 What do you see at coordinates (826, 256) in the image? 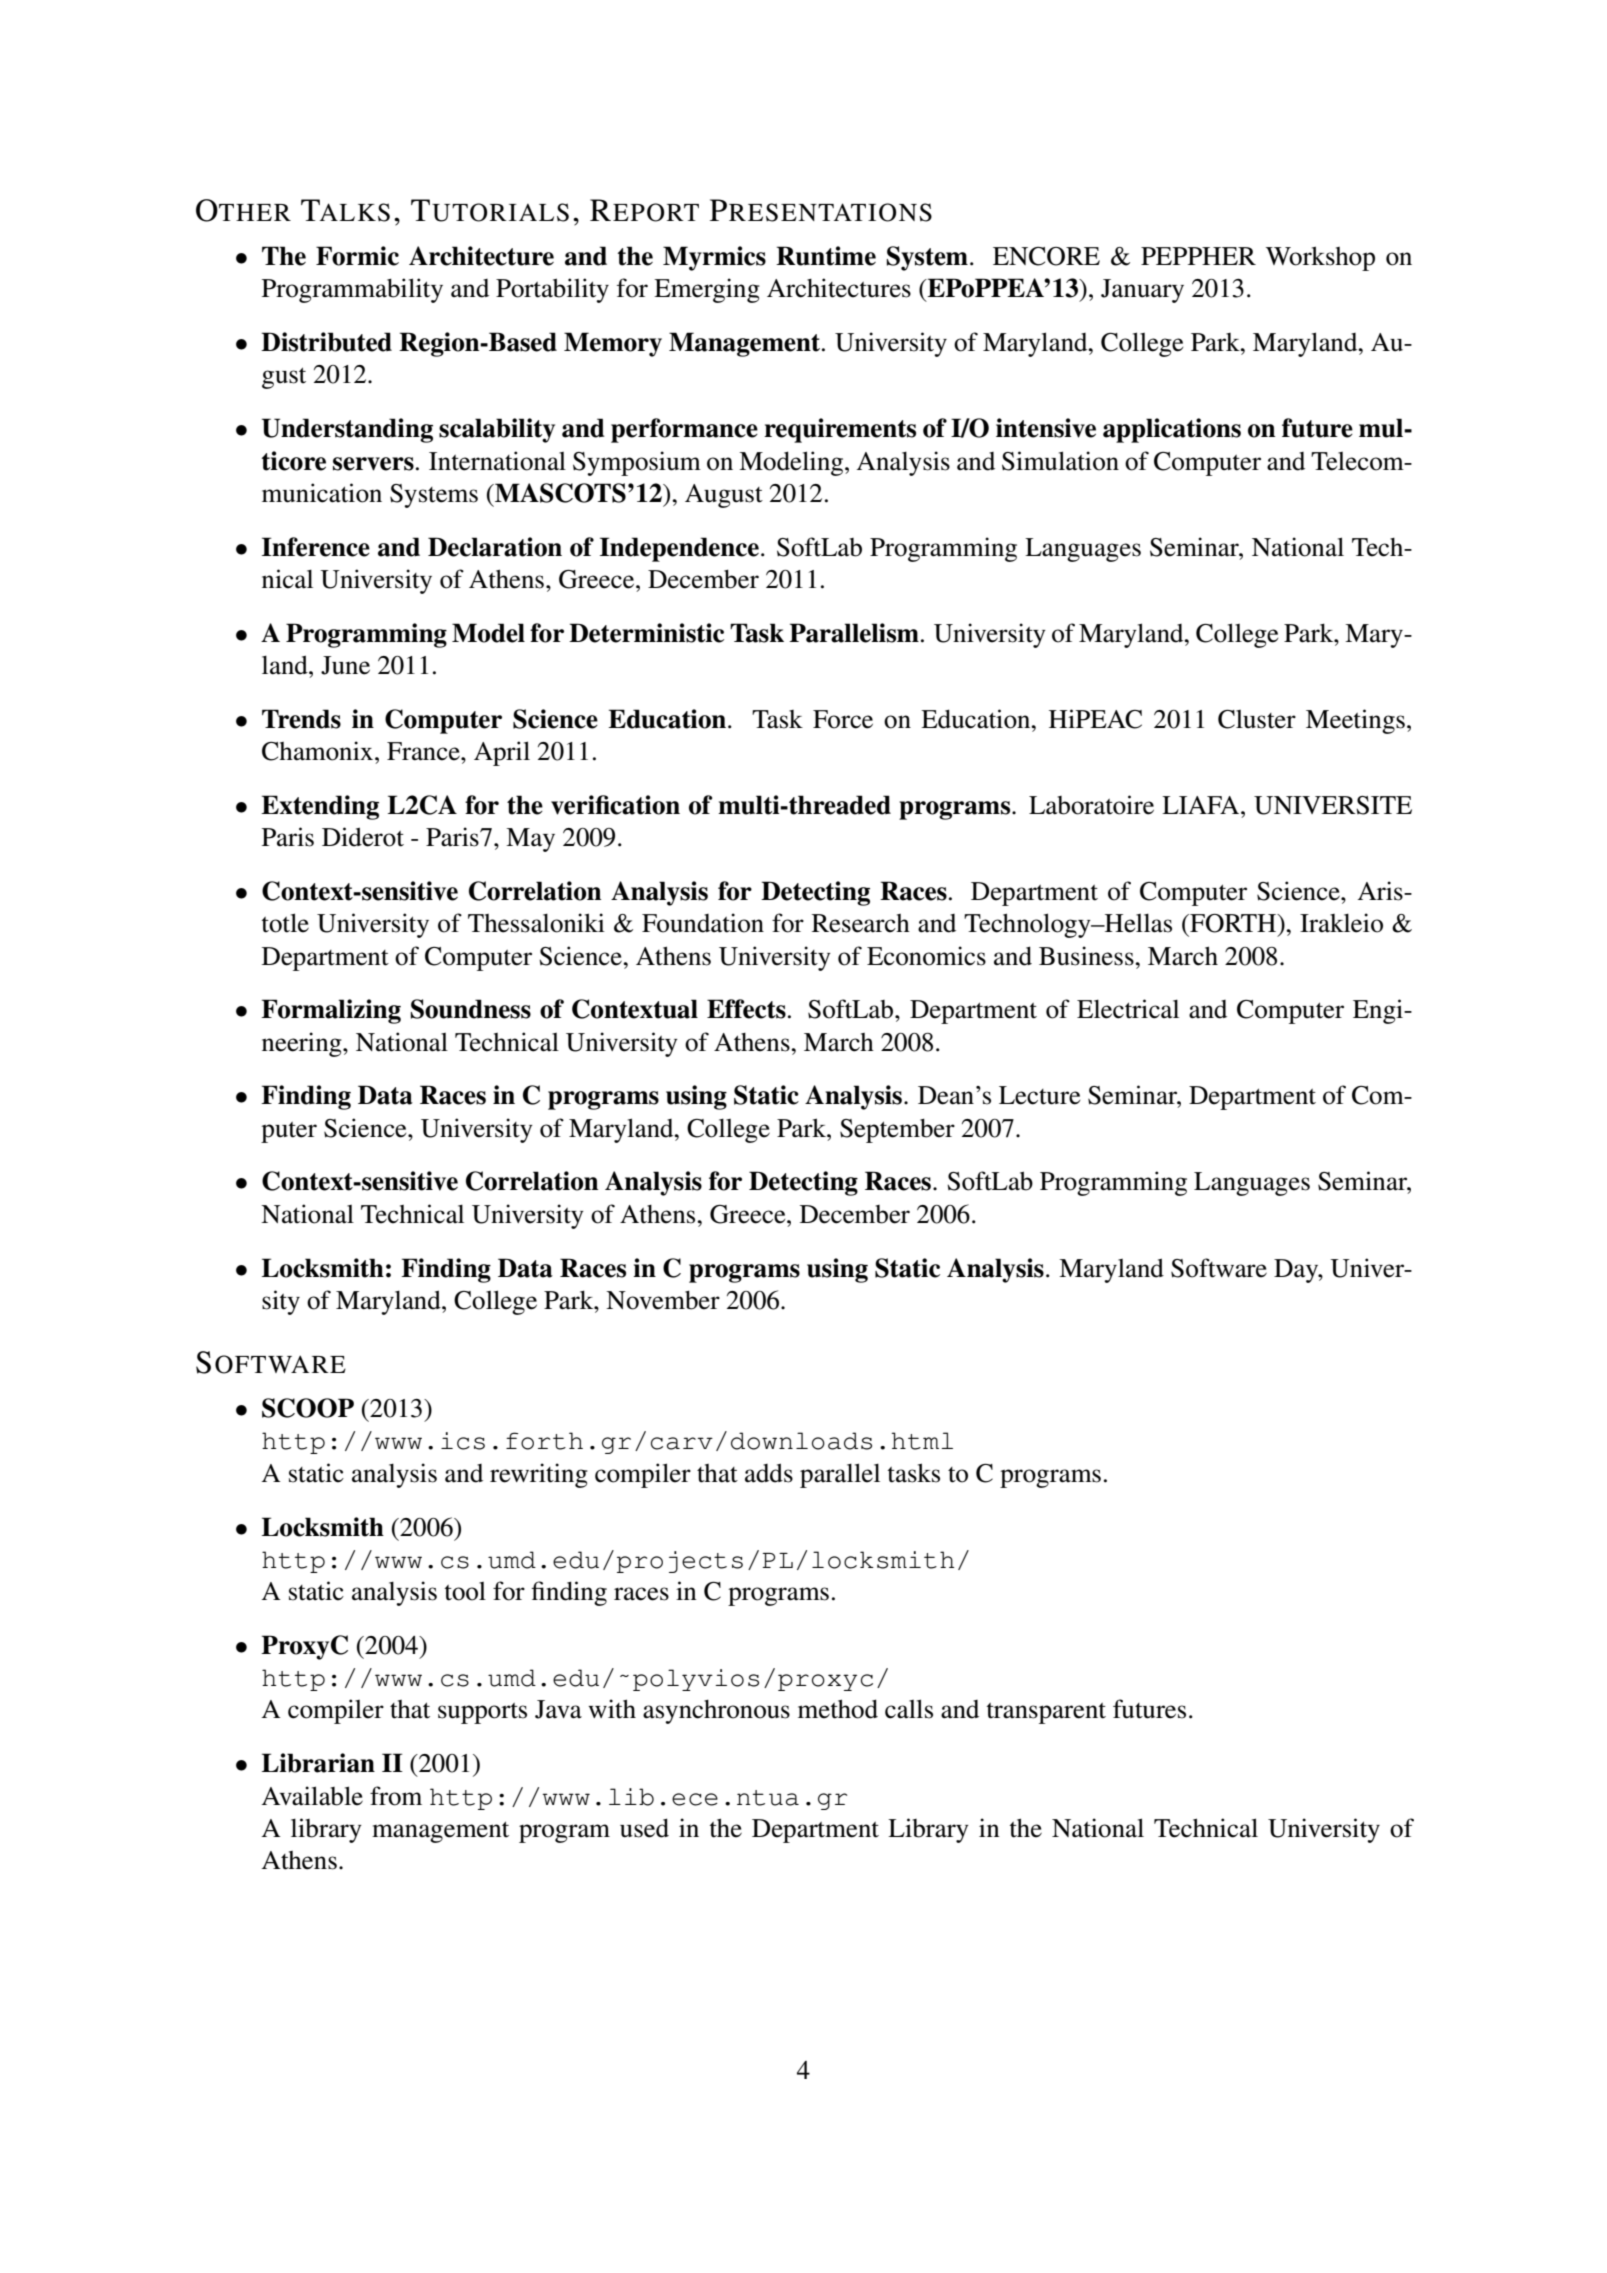
I see `Runtime` at bounding box center [826, 256].
